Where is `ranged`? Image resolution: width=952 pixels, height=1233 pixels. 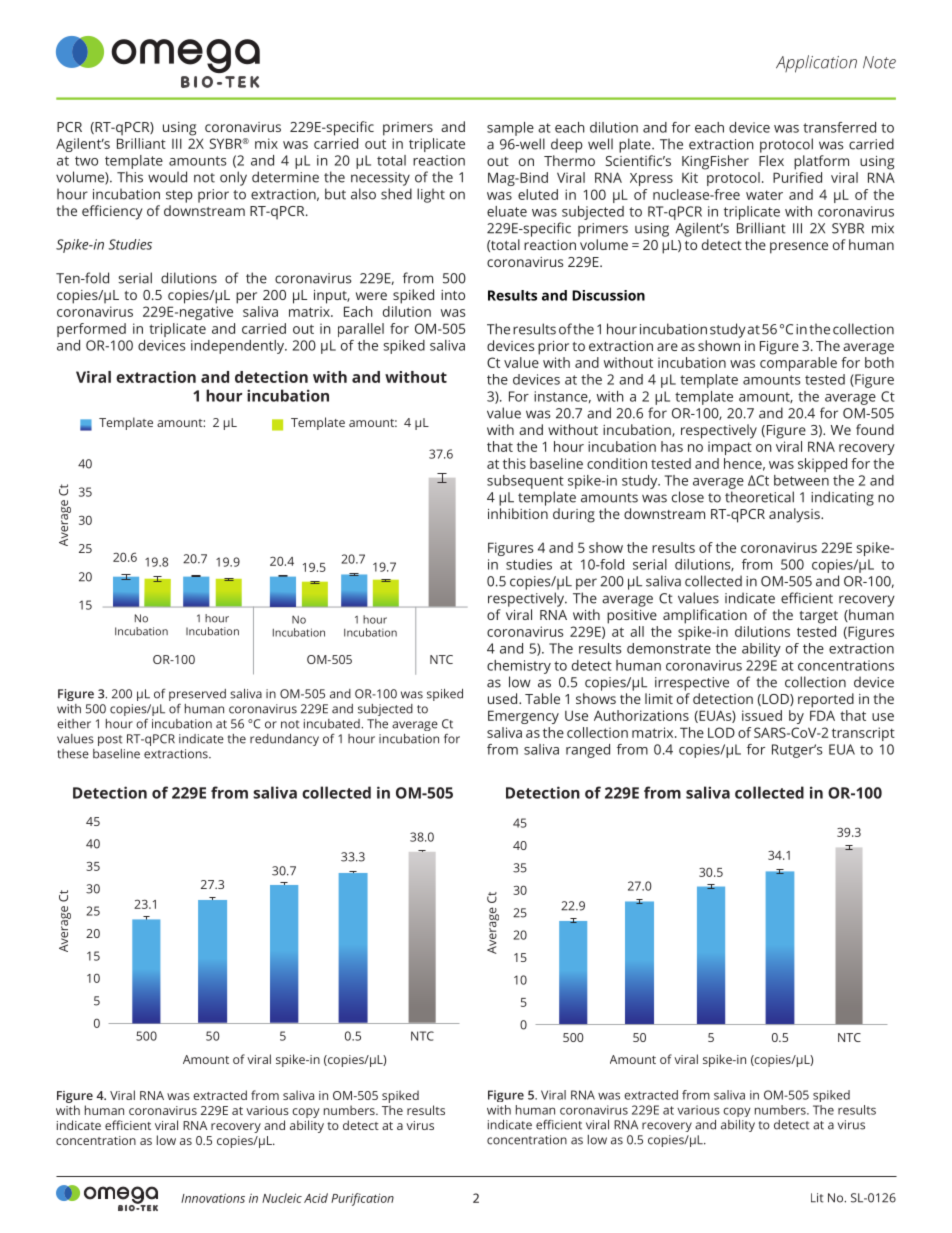 ranged is located at coordinates (588, 751).
